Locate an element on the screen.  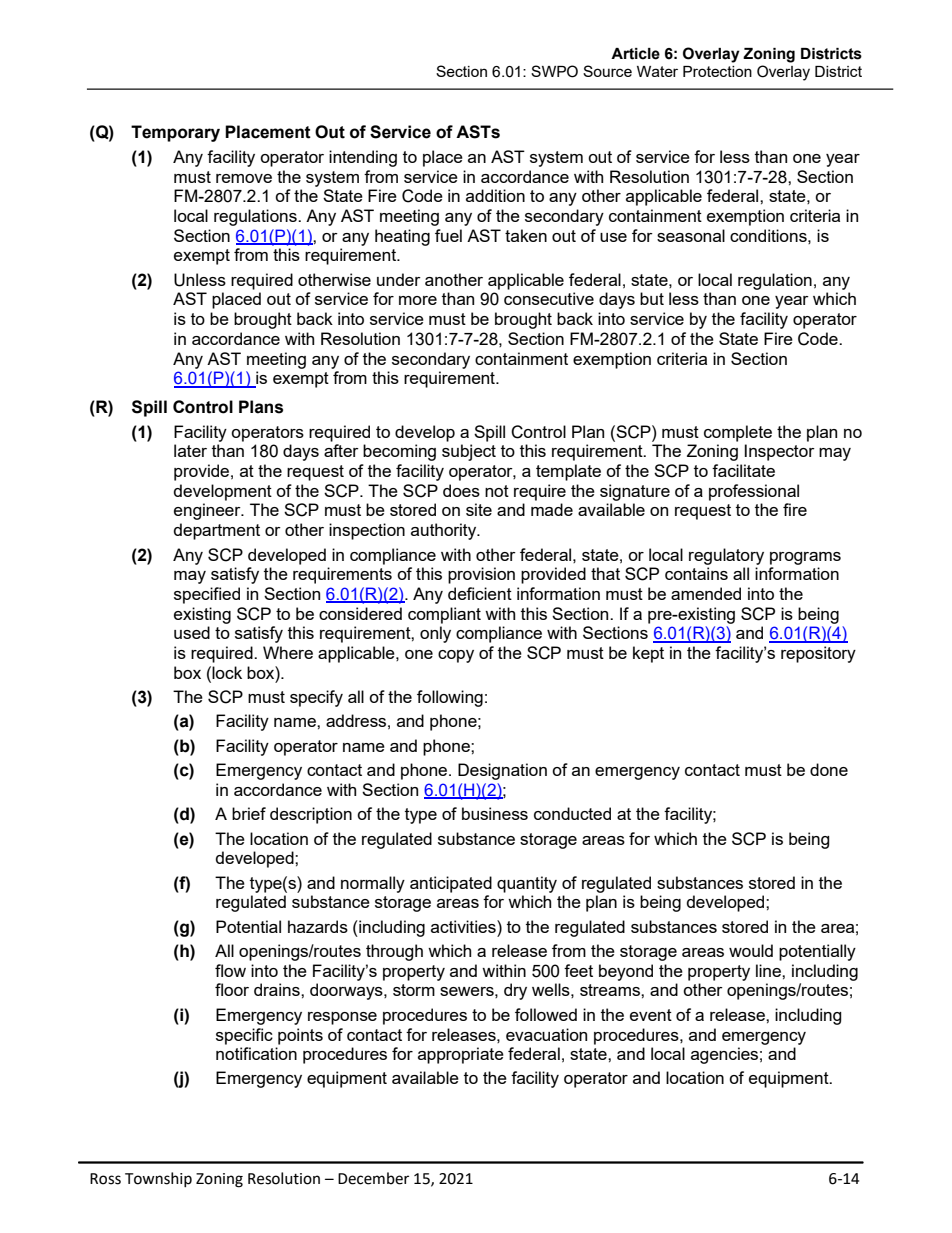
compliant is located at coordinates (444, 615).
